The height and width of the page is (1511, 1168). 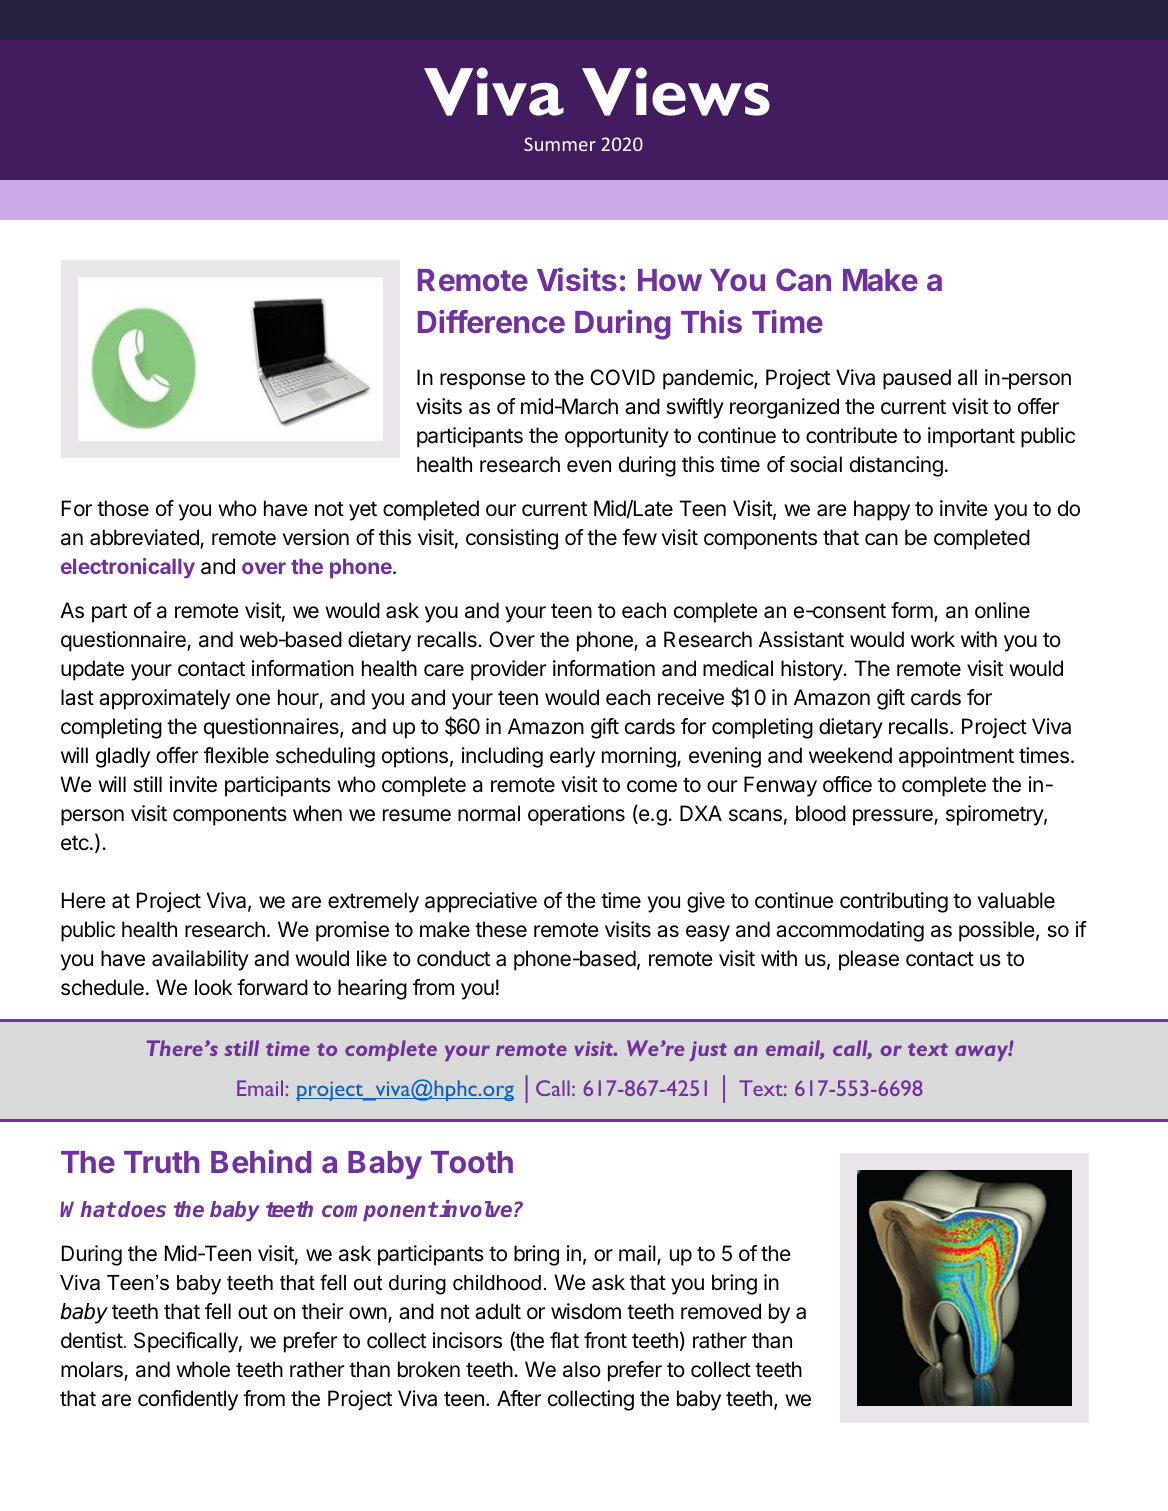 What do you see at coordinates (203, 1369) in the page?
I see `whole` at bounding box center [203, 1369].
